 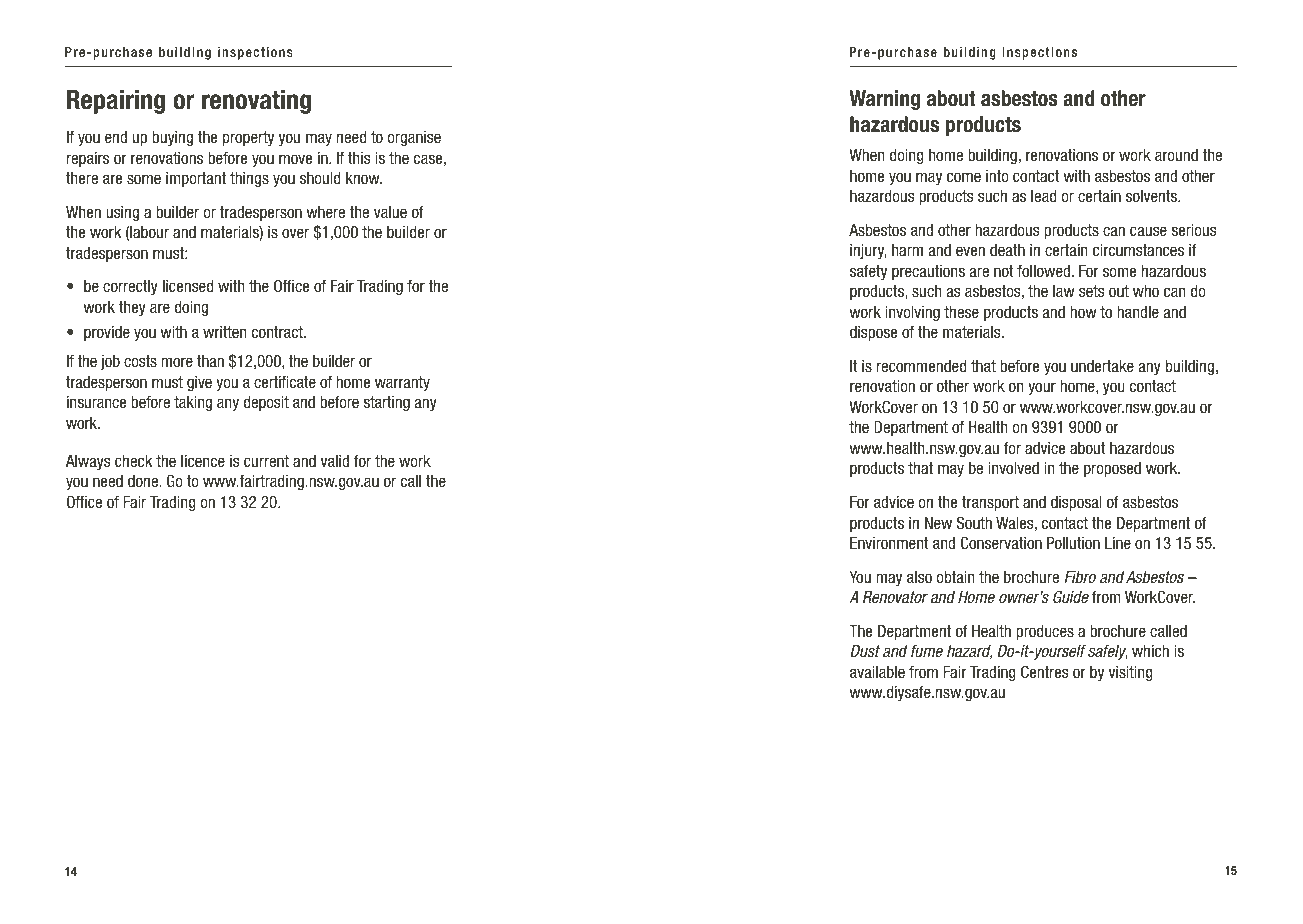 I want to click on dispose, so click(x=873, y=333).
